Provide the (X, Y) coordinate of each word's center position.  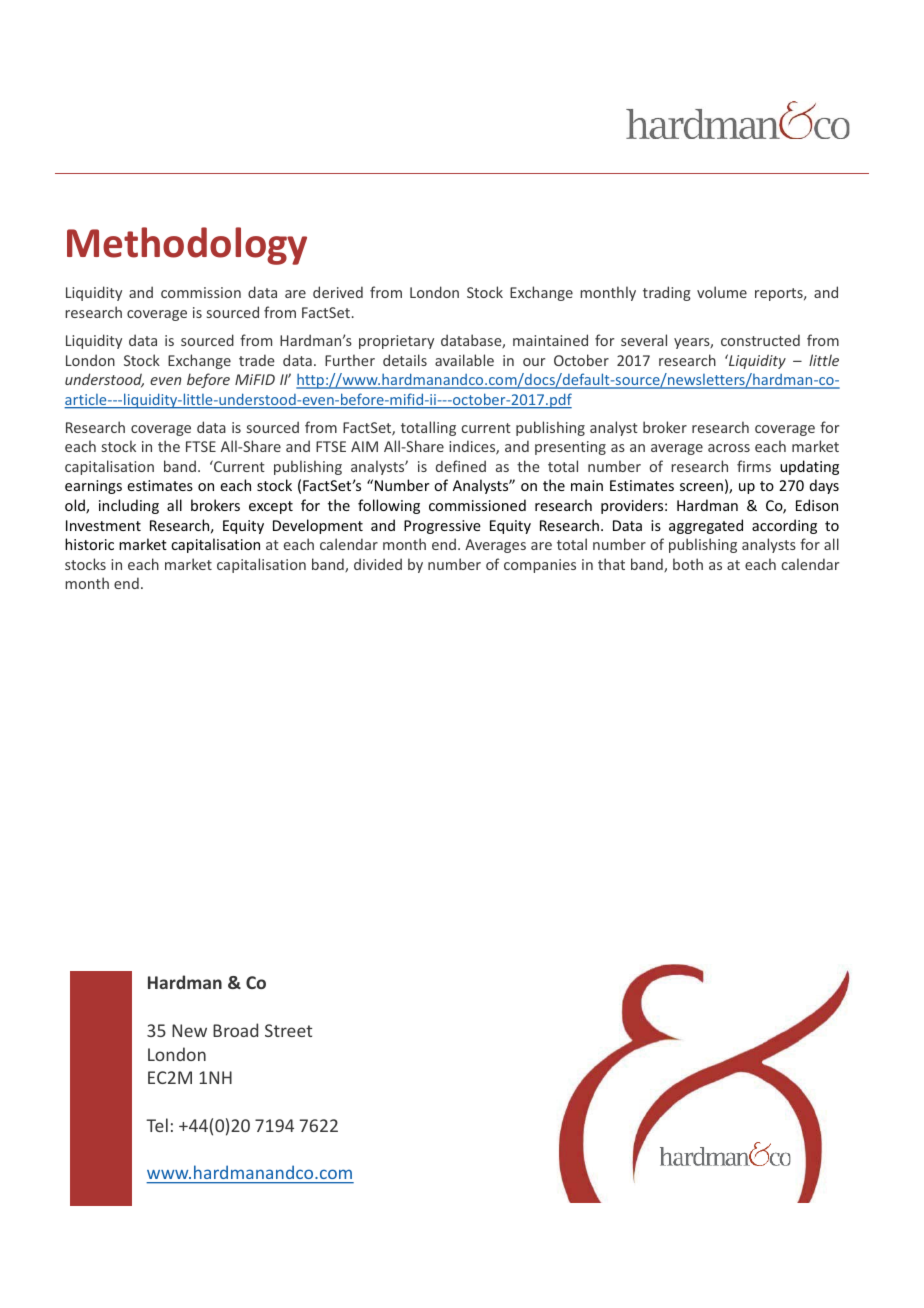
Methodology (187, 246)
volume (722, 292)
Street (288, 1030)
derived (338, 292)
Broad (235, 1030)
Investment (103, 525)
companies (540, 566)
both (688, 564)
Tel (157, 1125)
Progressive (442, 527)
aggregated (706, 526)
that (611, 564)
